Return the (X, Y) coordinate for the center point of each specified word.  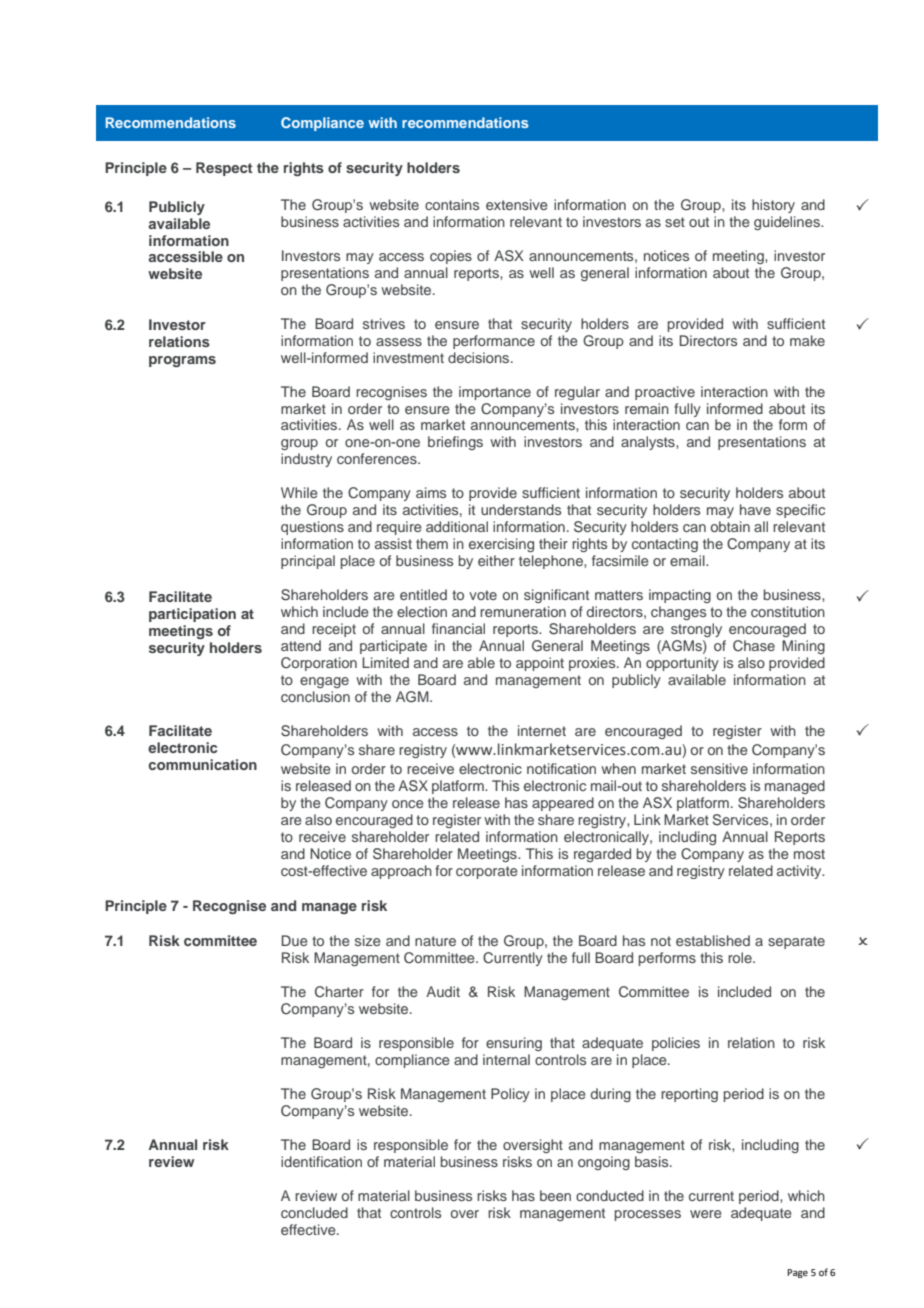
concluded (314, 1212)
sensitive (719, 768)
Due (294, 940)
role (741, 957)
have (755, 509)
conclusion (315, 696)
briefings (455, 443)
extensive (517, 204)
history (773, 206)
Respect (224, 169)
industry (306, 460)
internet (542, 730)
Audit (443, 991)
